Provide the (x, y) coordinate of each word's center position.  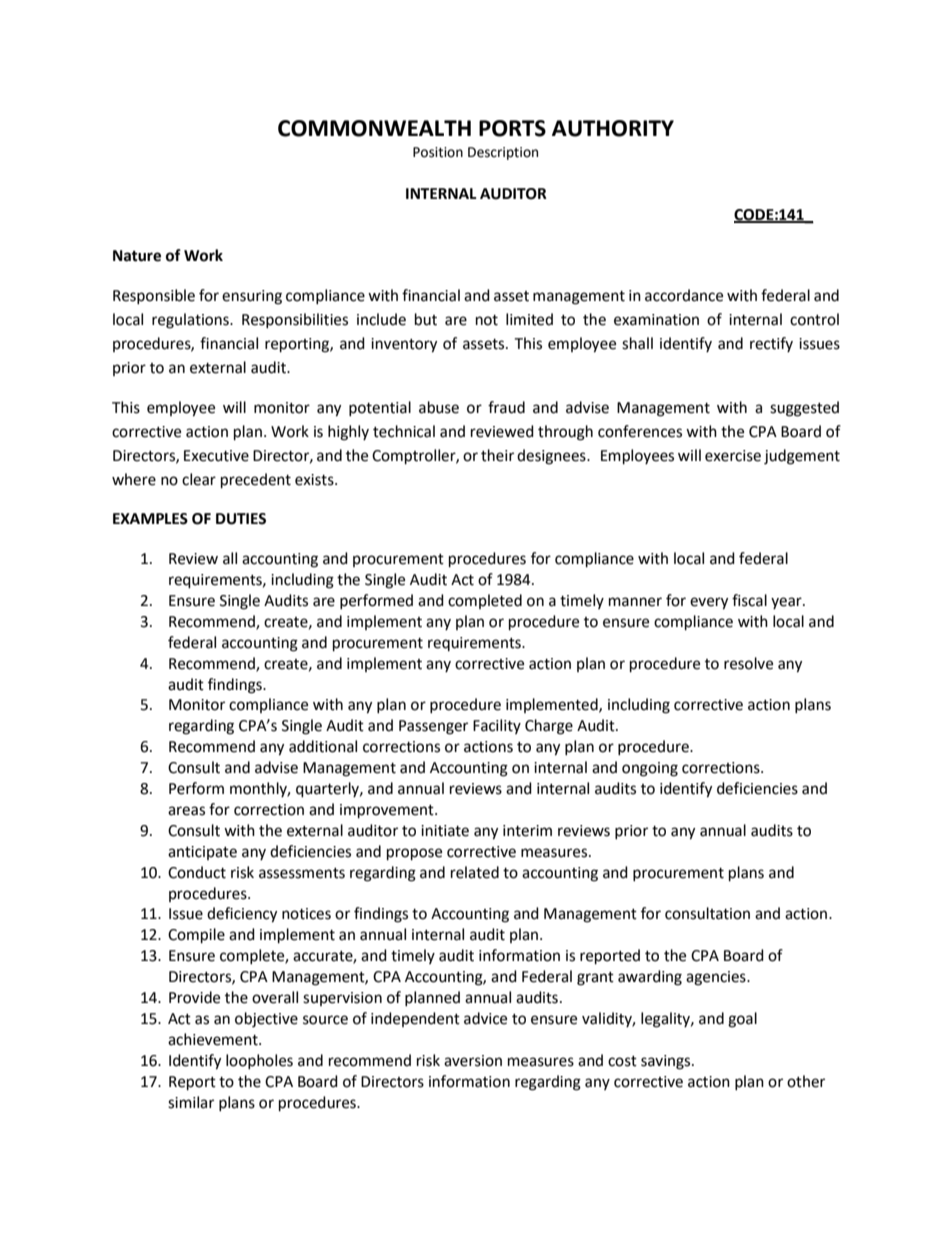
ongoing (650, 769)
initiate (445, 831)
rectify (771, 344)
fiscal (749, 600)
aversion (473, 1061)
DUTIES (241, 519)
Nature (137, 256)
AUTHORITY (613, 128)
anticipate (202, 853)
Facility (497, 726)
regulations (191, 321)
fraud (506, 407)
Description (503, 153)
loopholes (259, 1061)
